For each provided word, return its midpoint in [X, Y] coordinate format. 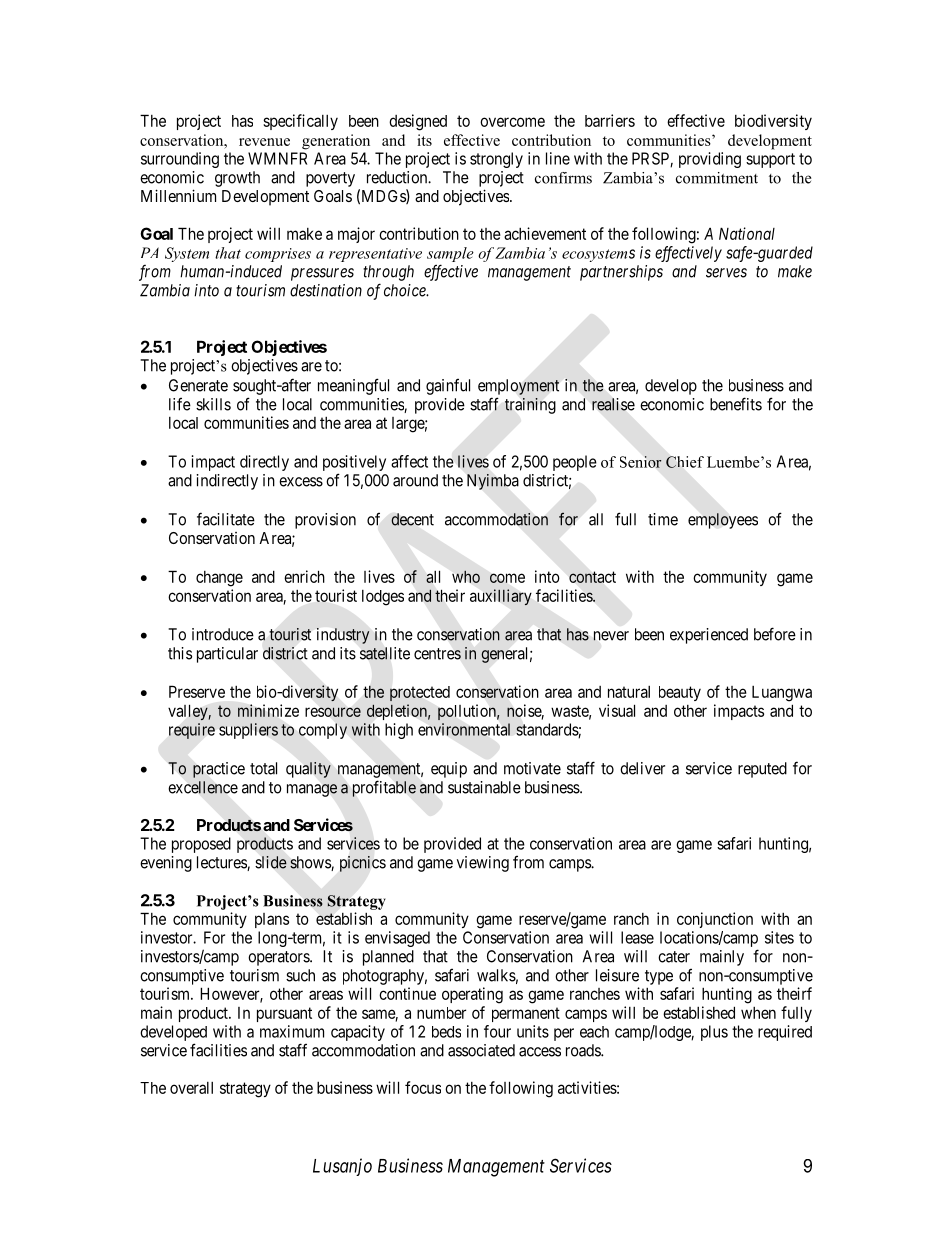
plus [714, 1033]
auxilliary [501, 597]
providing [710, 160]
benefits [736, 404]
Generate [198, 385]
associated [481, 1050]
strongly [496, 160]
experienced [709, 636]
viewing [483, 864]
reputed [762, 770]
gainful [448, 386]
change [219, 579]
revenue [264, 142]
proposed [201, 845]
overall [191, 1088]
